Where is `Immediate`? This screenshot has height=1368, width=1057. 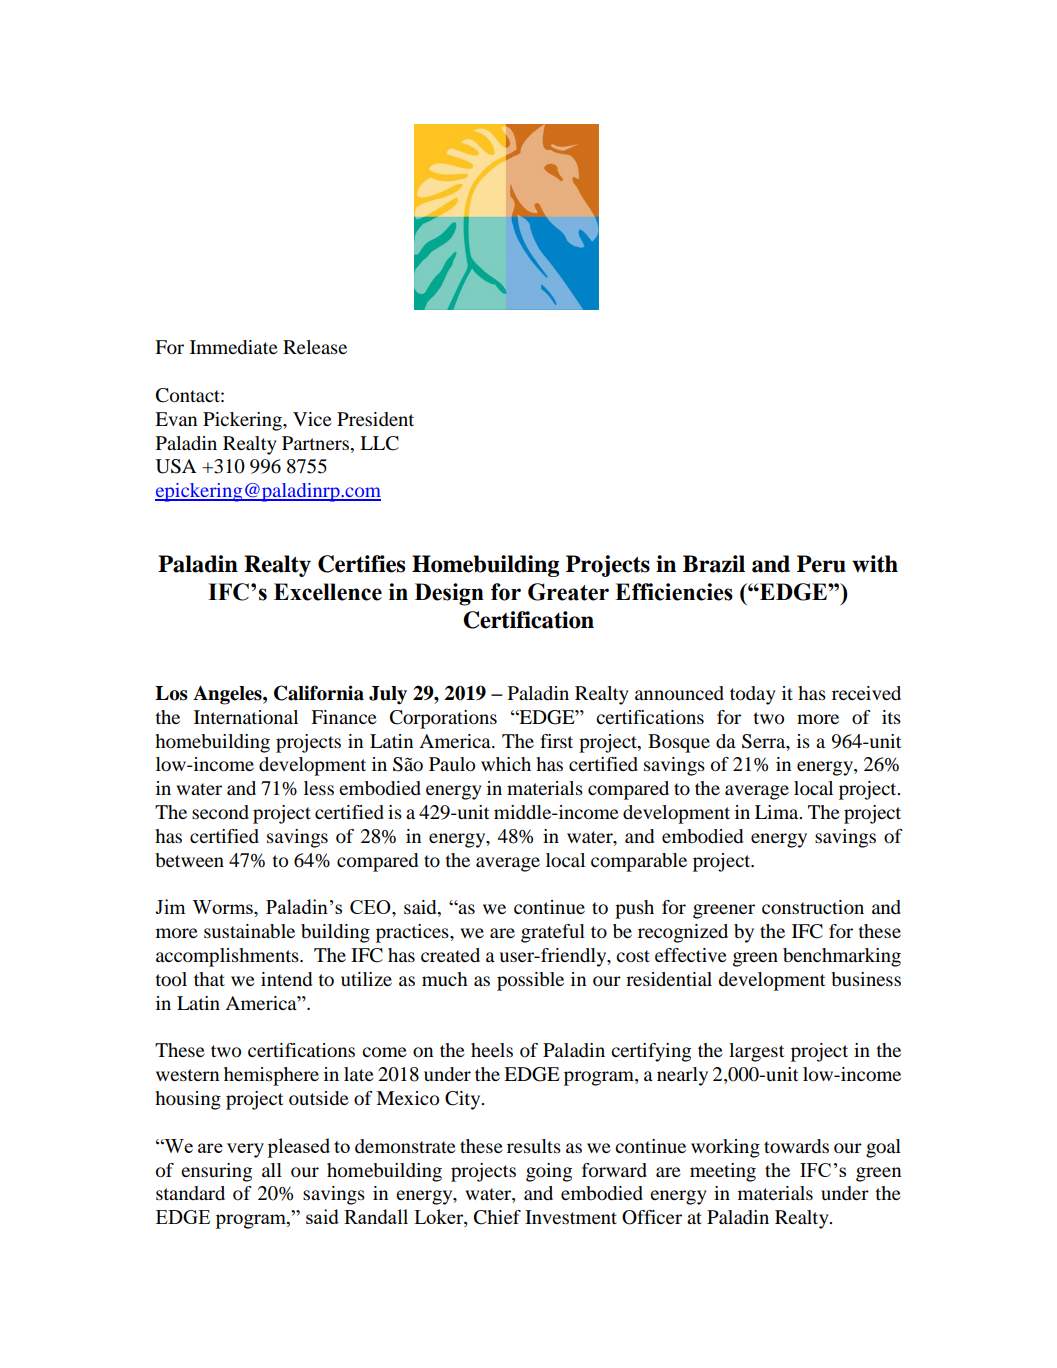 Immediate is located at coordinates (234, 347).
